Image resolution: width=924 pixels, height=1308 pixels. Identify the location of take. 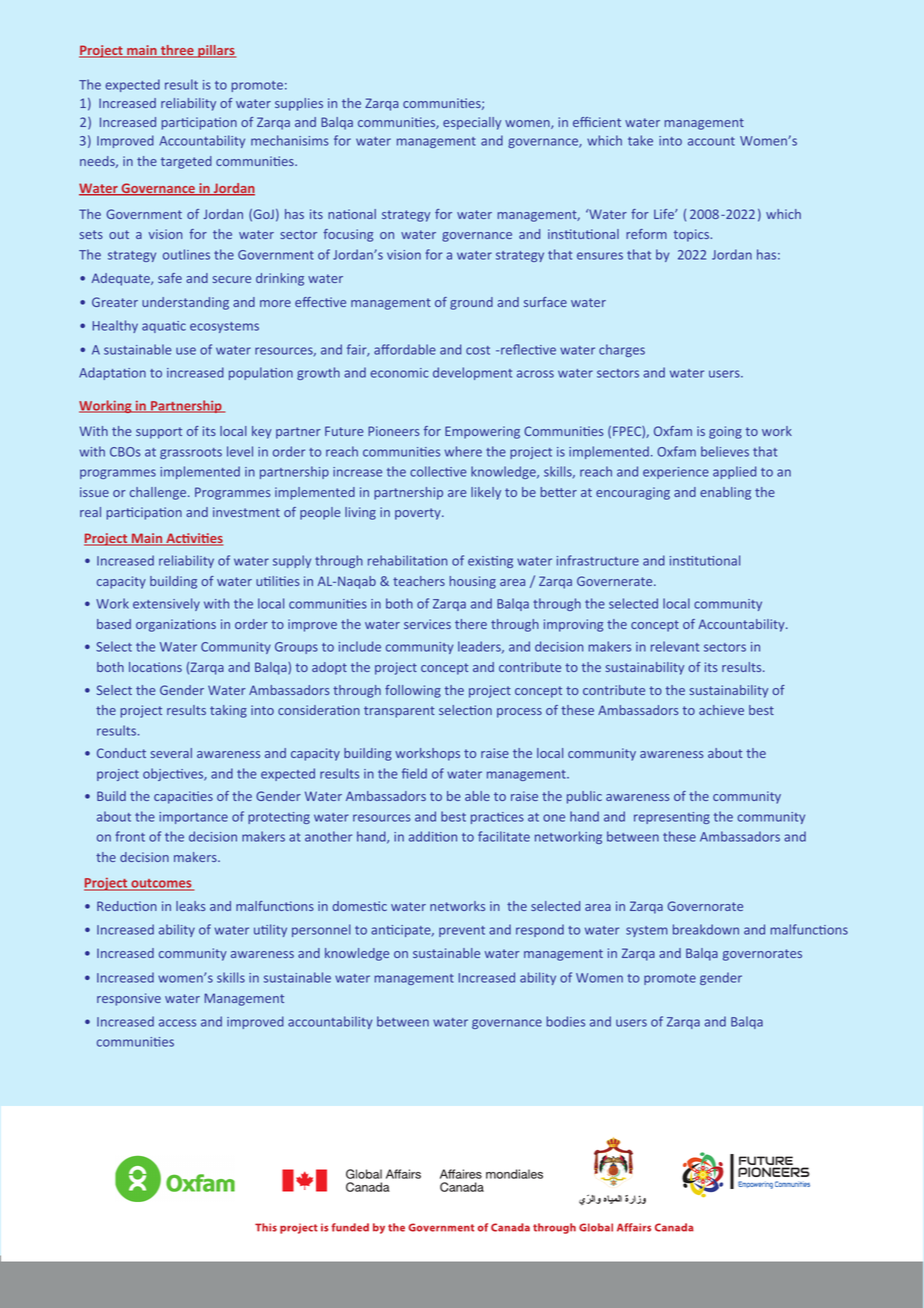
(640, 140).
